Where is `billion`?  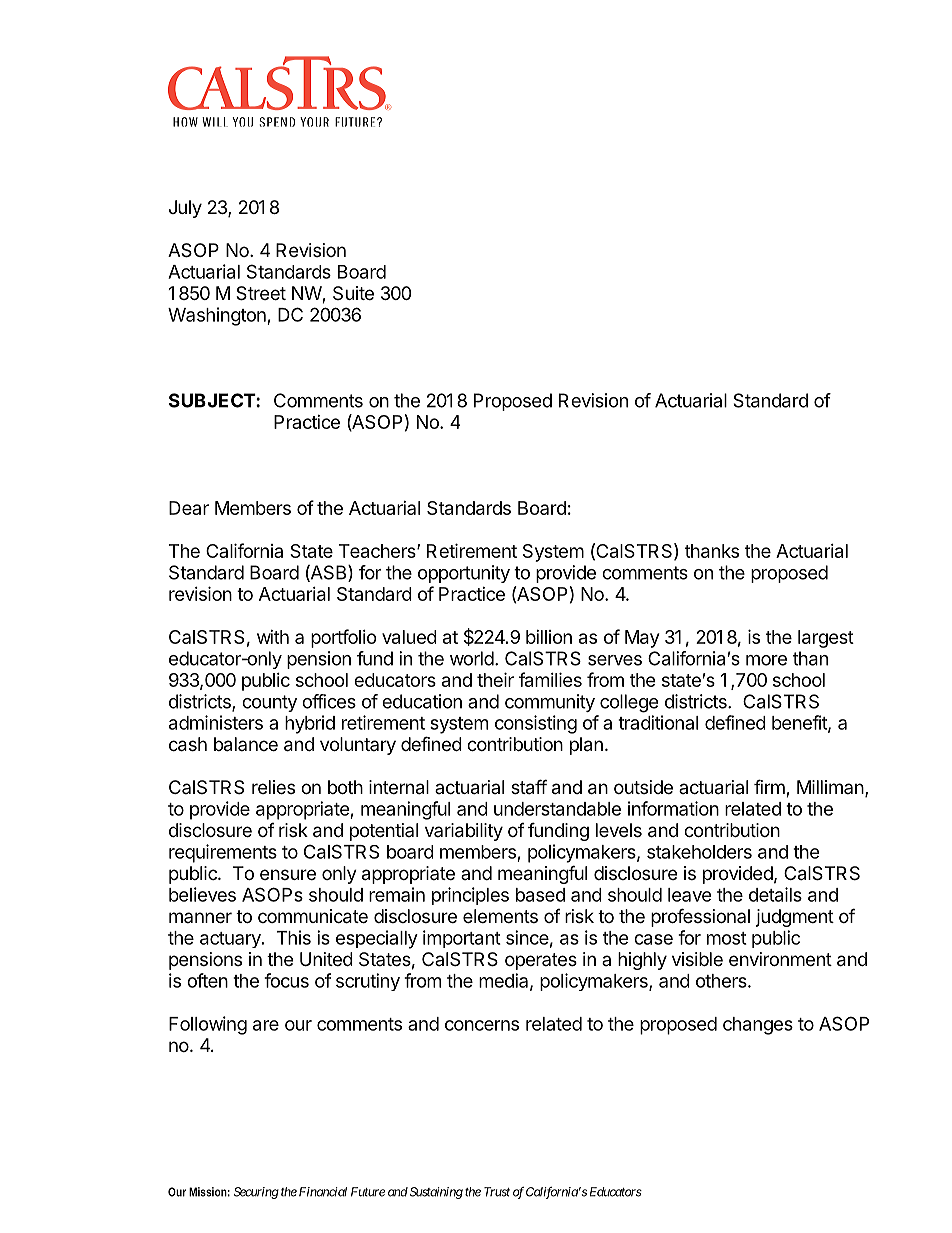
billion is located at coordinates (549, 637).
